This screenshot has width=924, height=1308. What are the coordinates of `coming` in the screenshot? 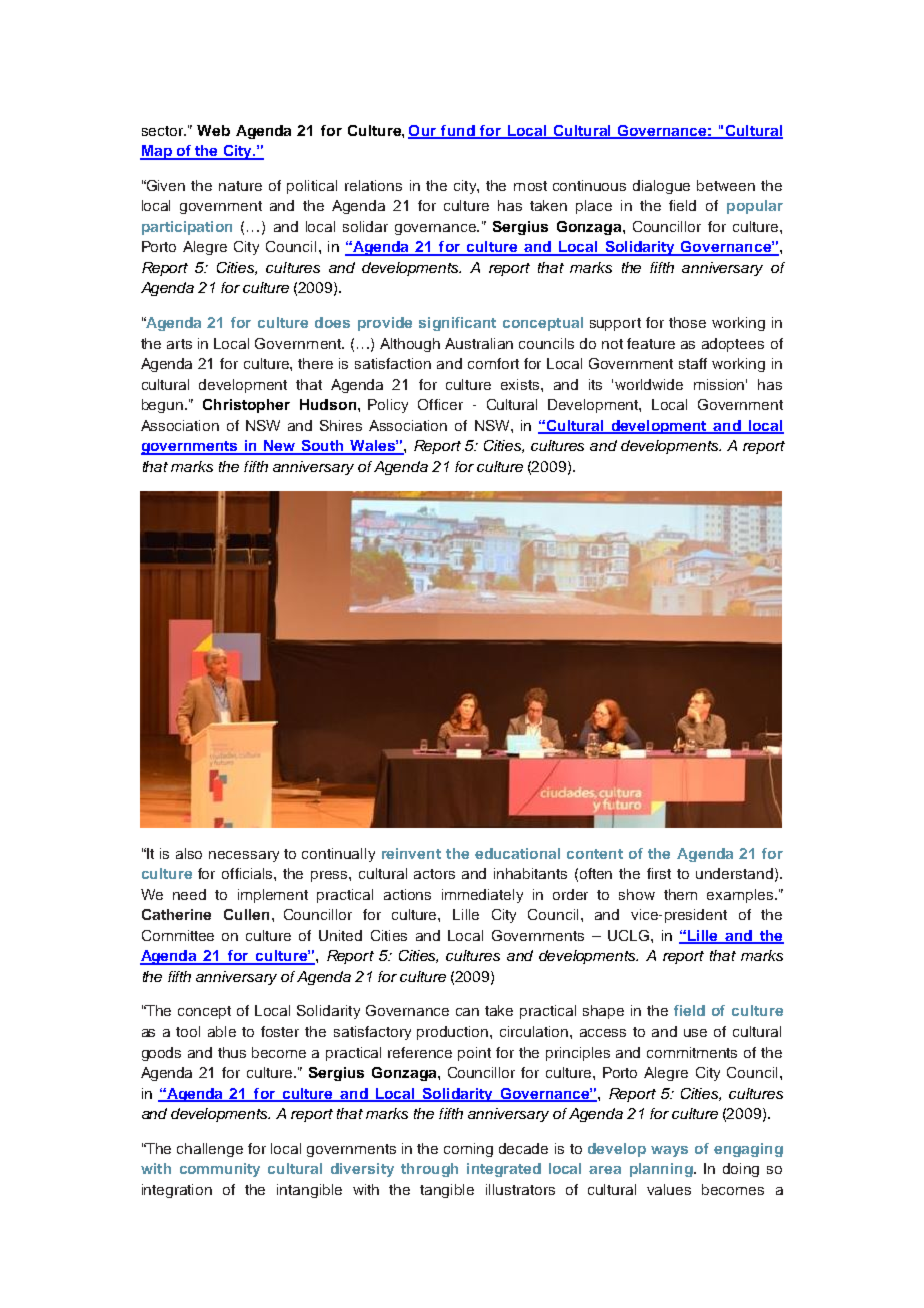 It's located at (468, 1150).
